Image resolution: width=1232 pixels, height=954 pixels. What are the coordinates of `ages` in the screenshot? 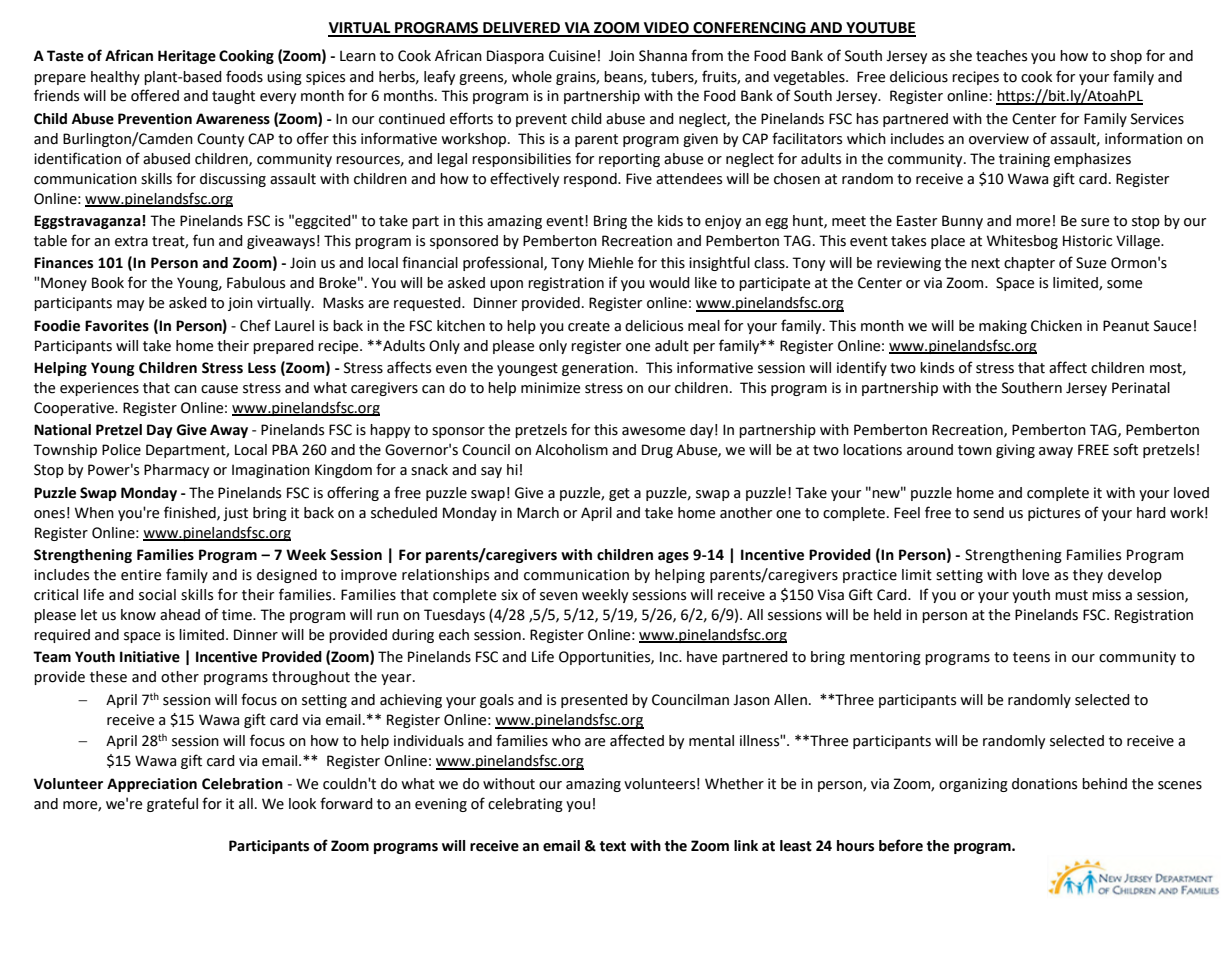 It's located at (673, 557).
